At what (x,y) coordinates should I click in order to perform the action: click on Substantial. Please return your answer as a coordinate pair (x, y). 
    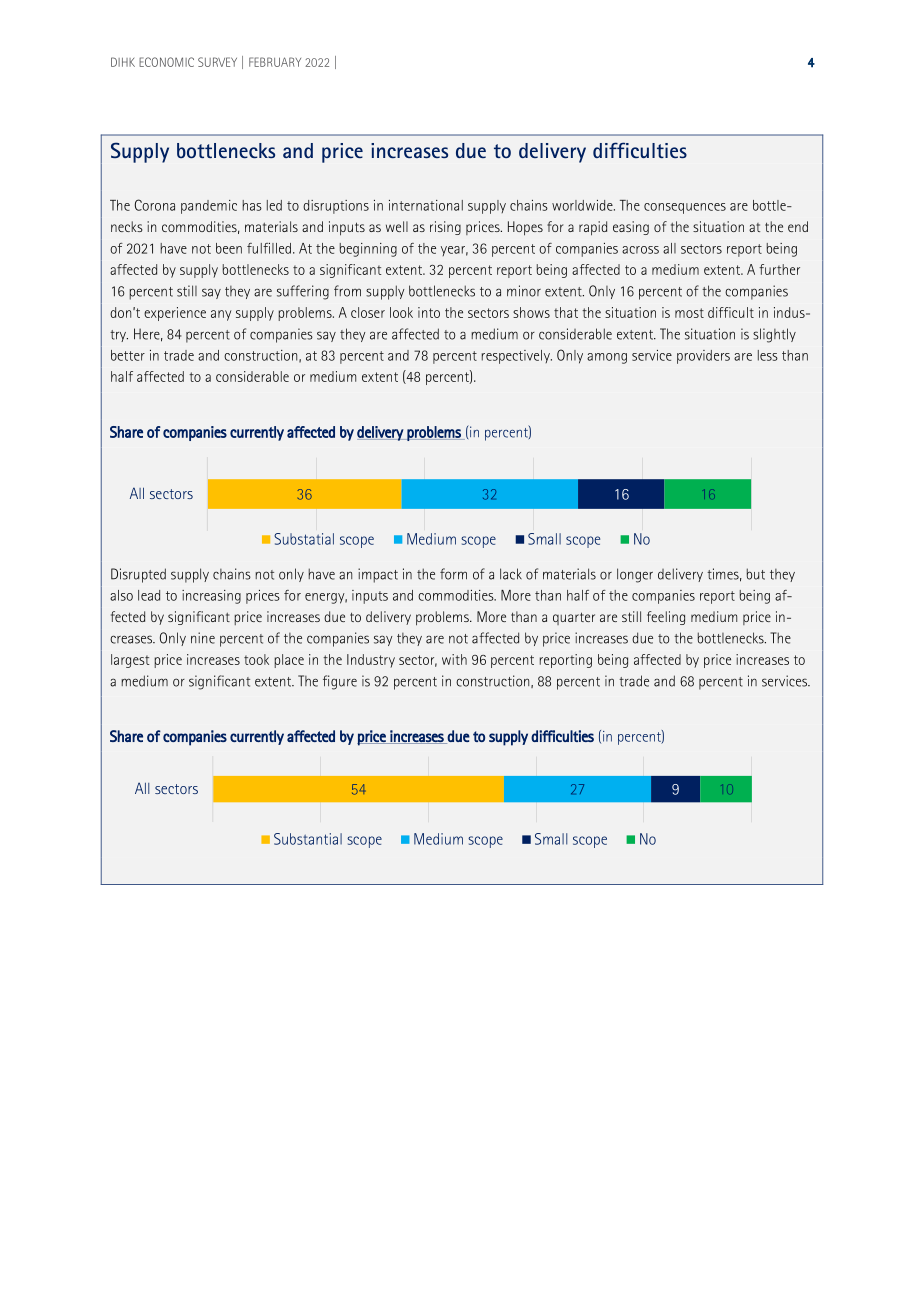
    Looking at the image, I should click on (308, 839).
